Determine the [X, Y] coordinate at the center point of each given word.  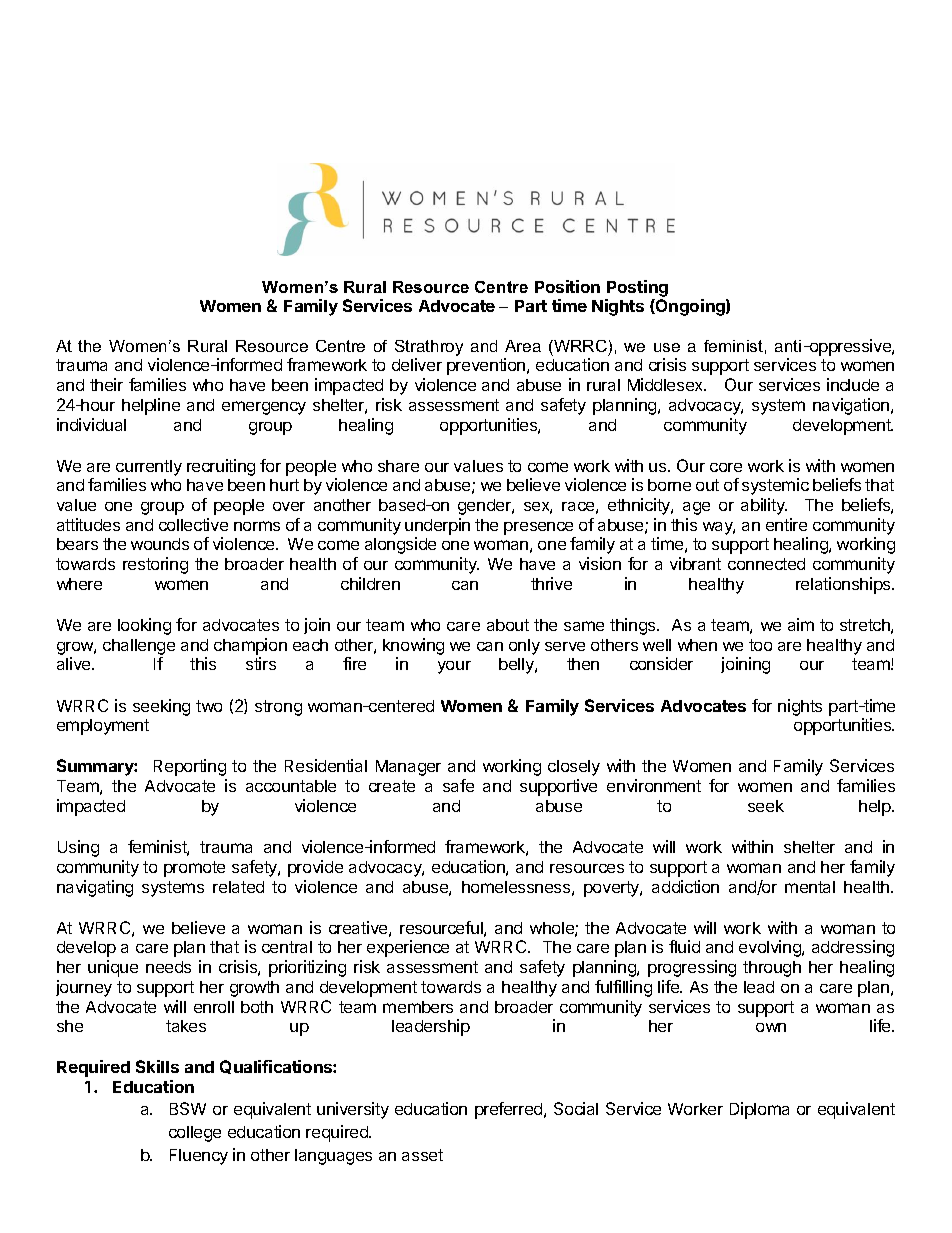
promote [194, 869]
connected [766, 564]
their [106, 384]
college [195, 1134]
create [392, 786]
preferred [510, 1110]
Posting [637, 288]
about [508, 625]
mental [810, 887]
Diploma [759, 1110]
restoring [155, 565]
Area [523, 346]
